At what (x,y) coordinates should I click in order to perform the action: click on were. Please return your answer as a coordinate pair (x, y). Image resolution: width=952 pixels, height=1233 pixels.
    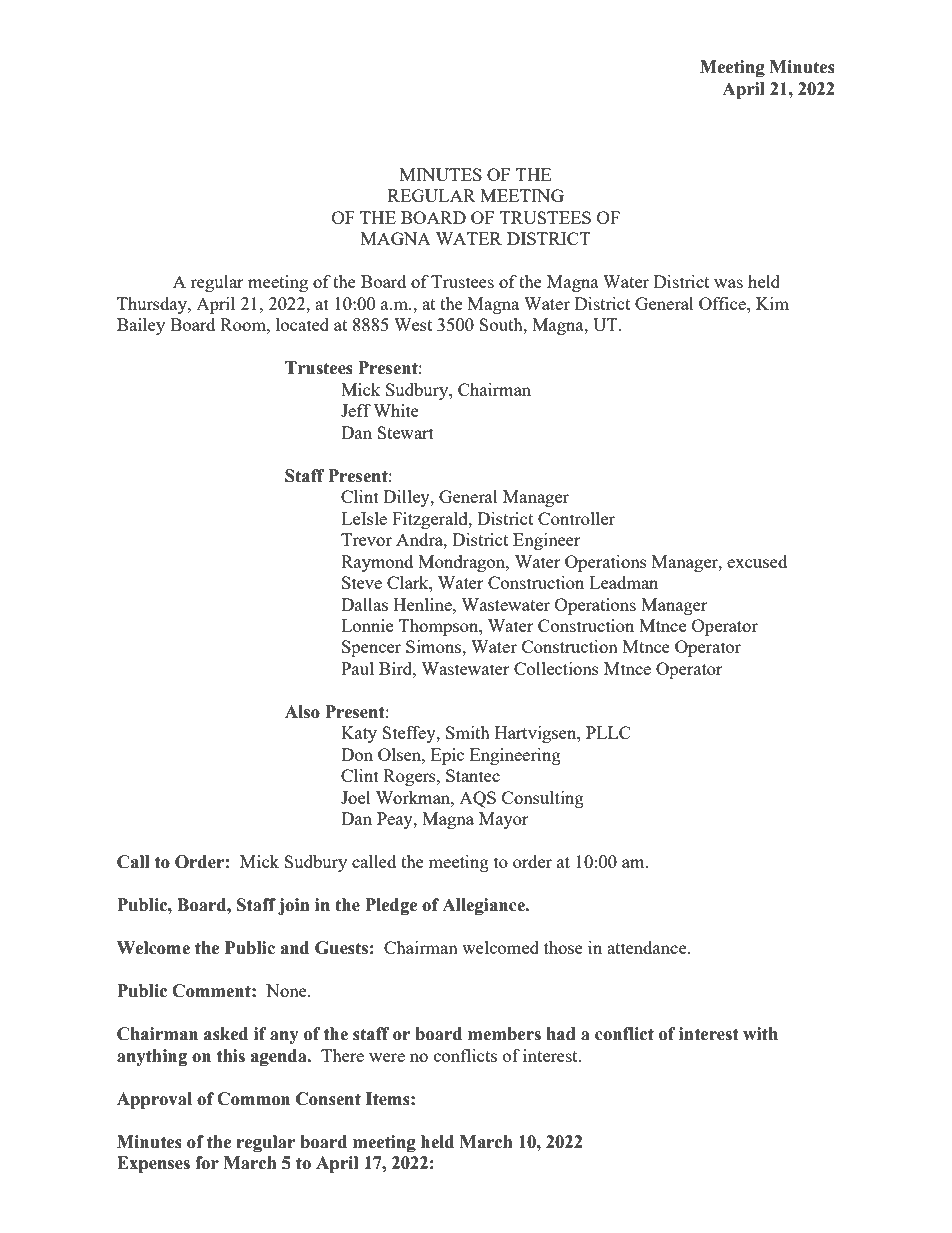
    Looking at the image, I should click on (387, 1057).
